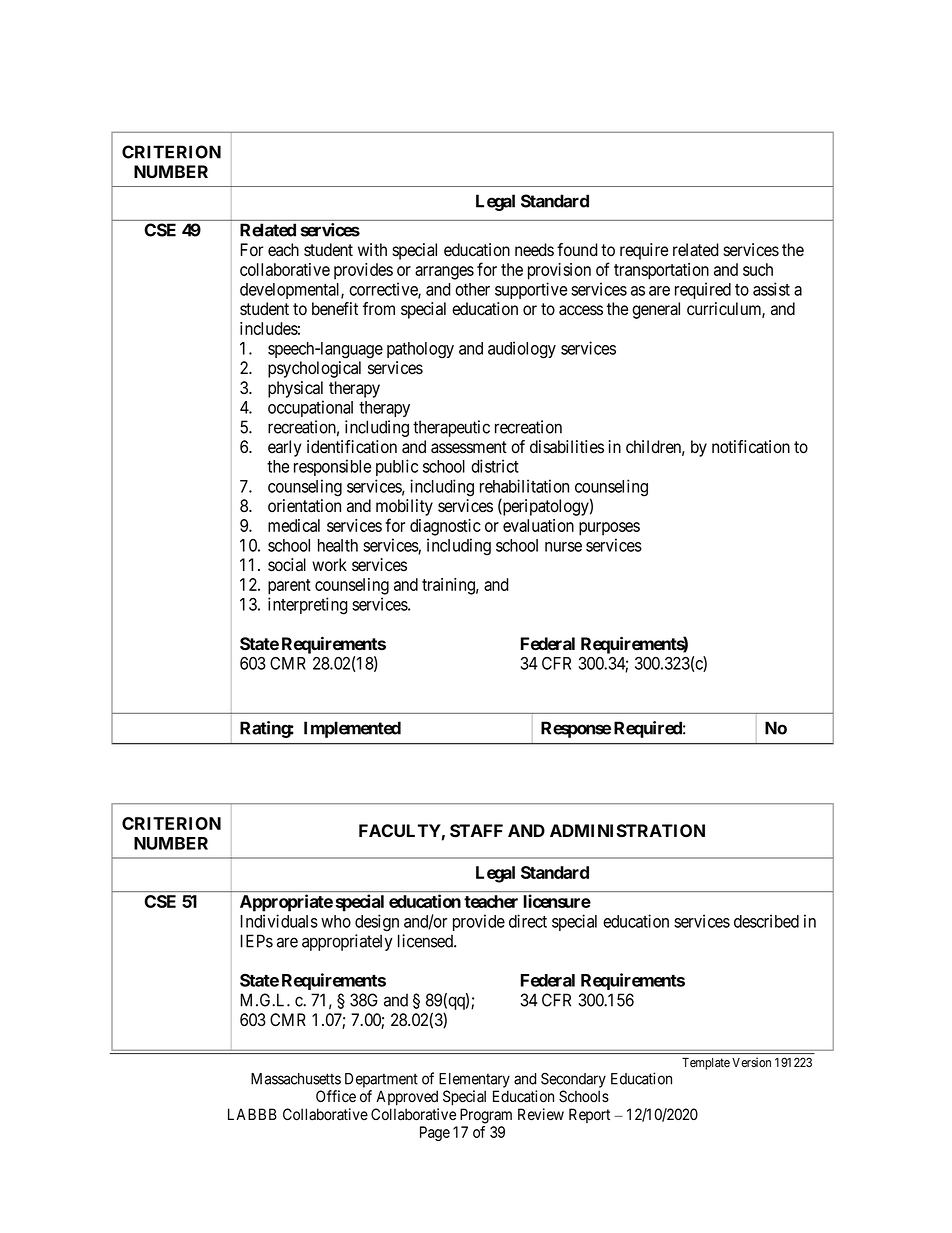 This screenshot has height=1233, width=952. Describe the element at coordinates (524, 486) in the screenshot. I see `rehabilitation` at that location.
